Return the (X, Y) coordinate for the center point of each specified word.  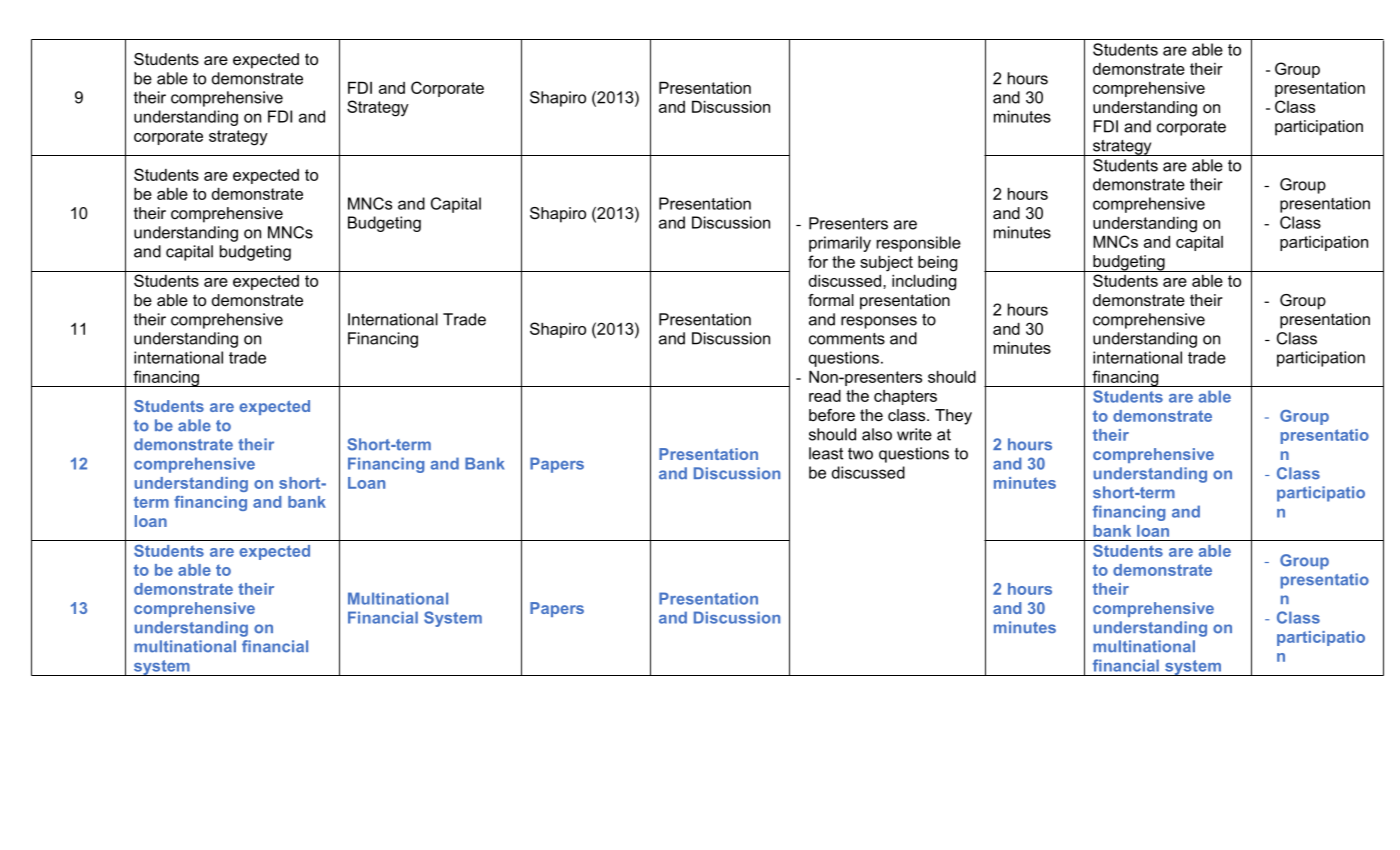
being (937, 264)
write (914, 434)
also (877, 434)
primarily (840, 244)
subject (886, 264)
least (826, 453)
